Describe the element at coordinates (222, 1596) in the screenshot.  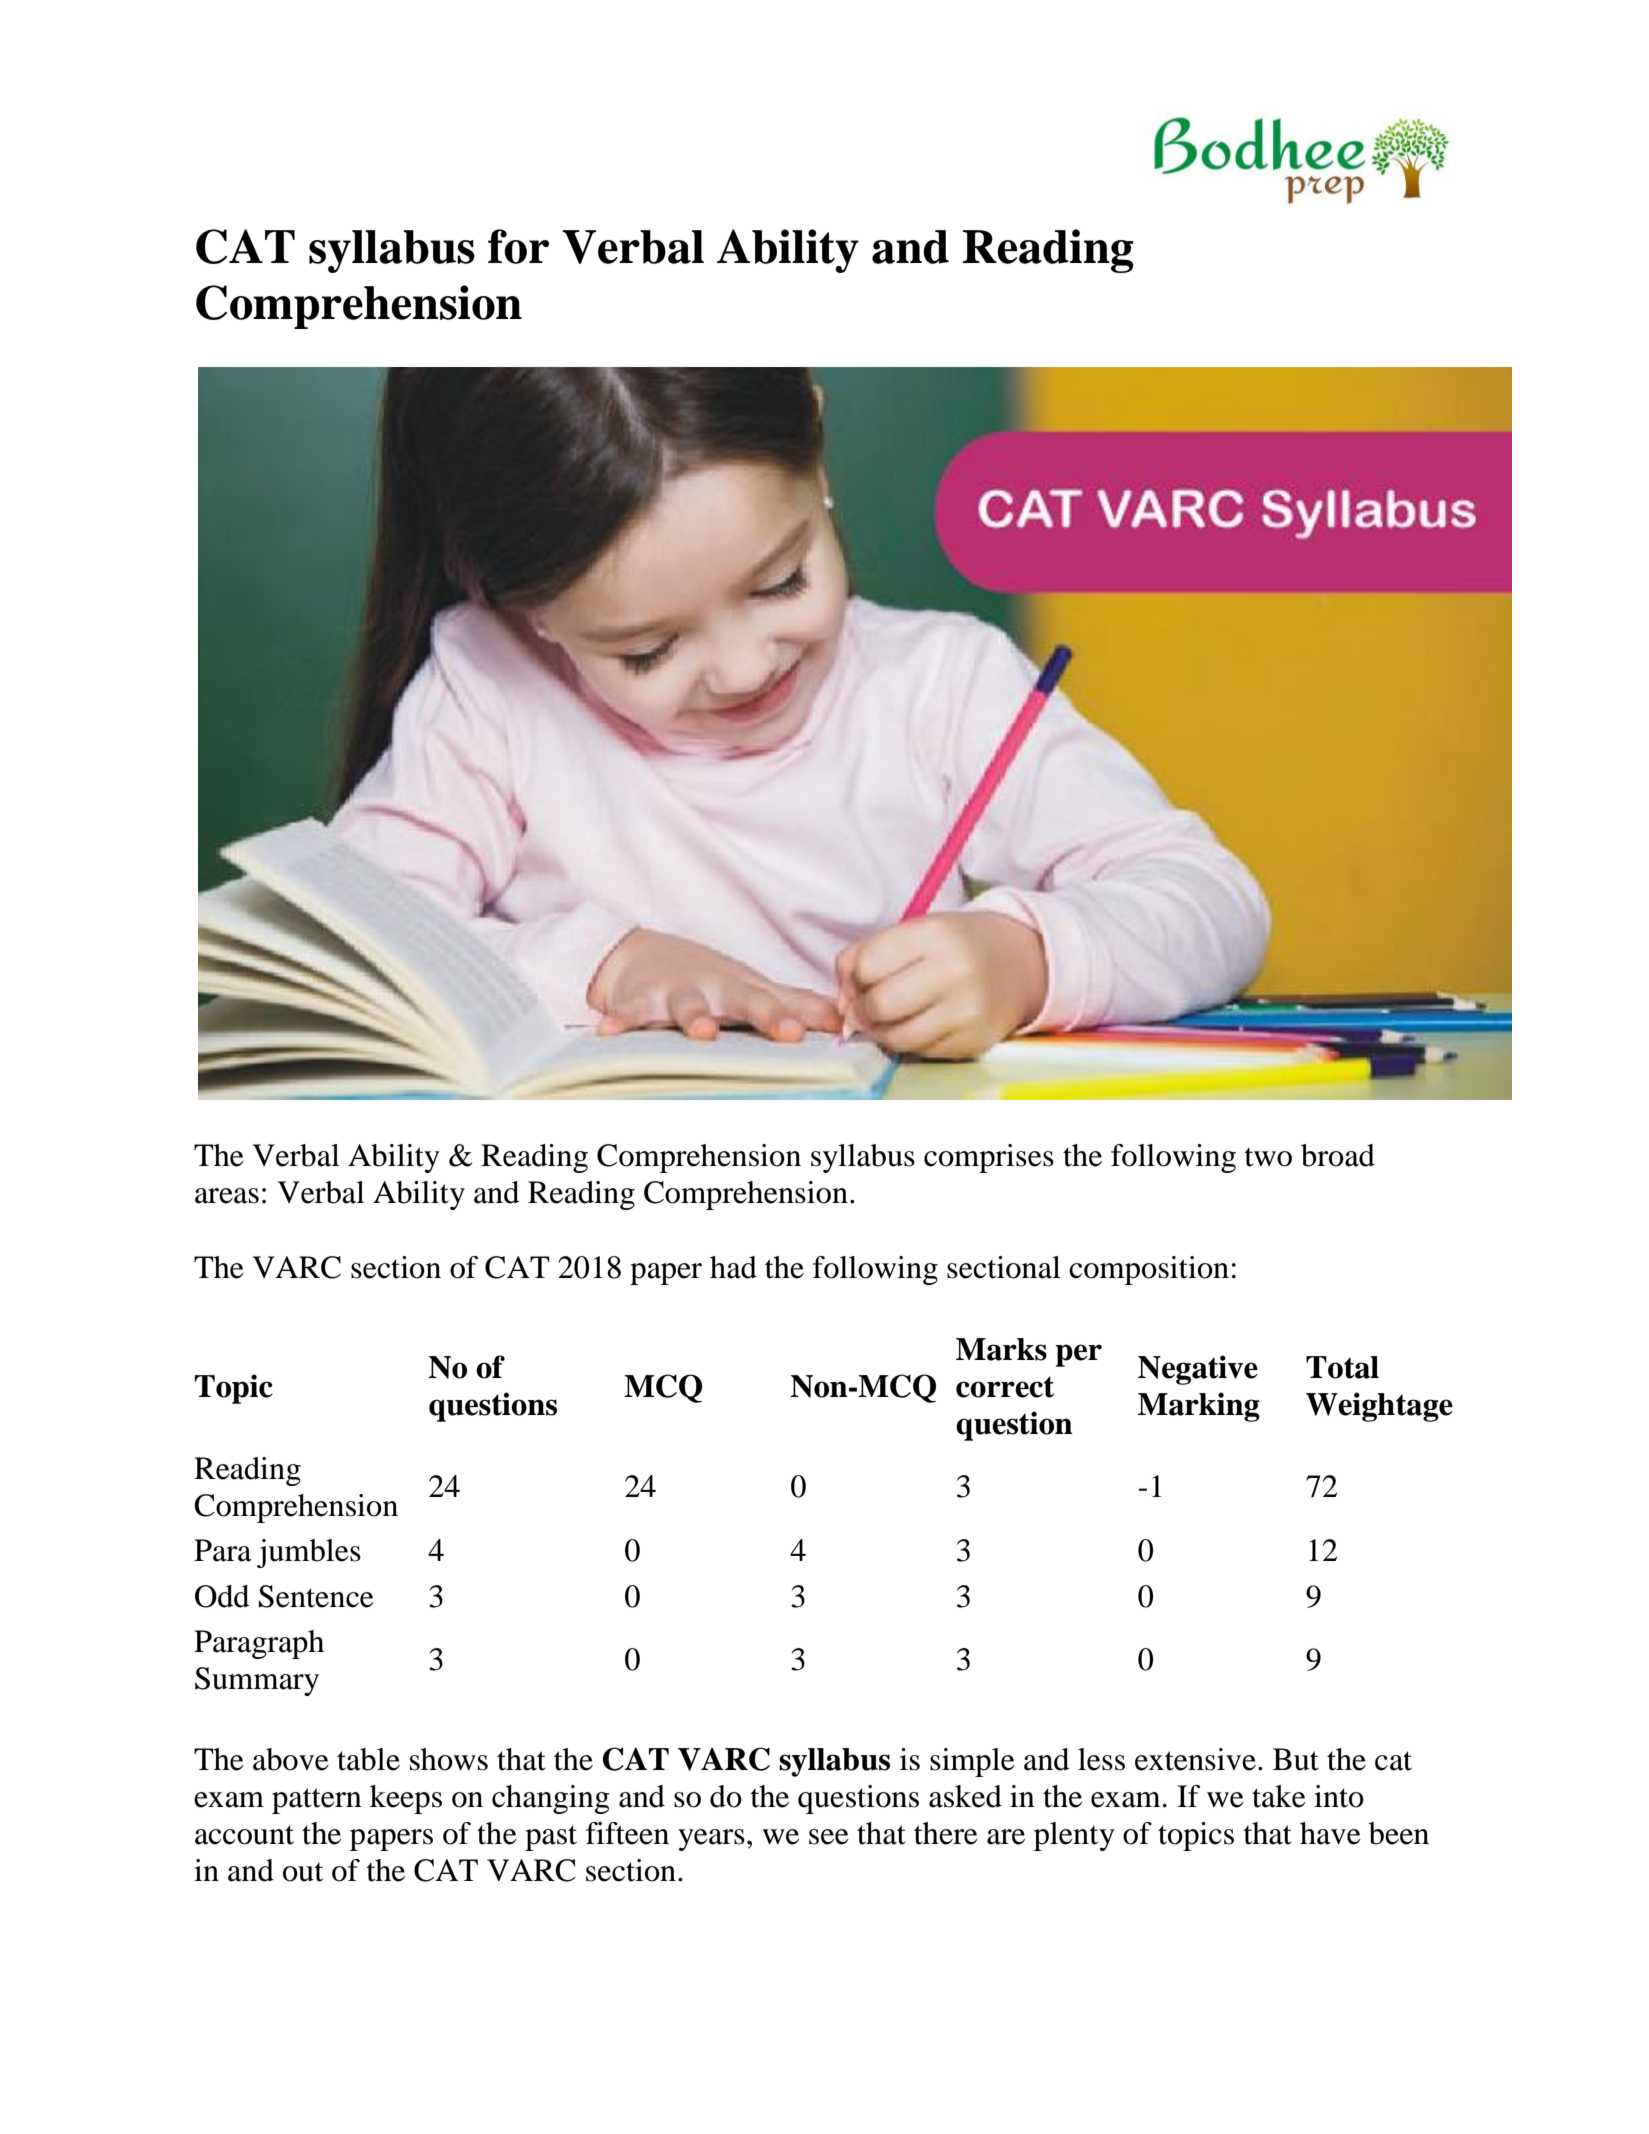
I see `Odd` at that location.
